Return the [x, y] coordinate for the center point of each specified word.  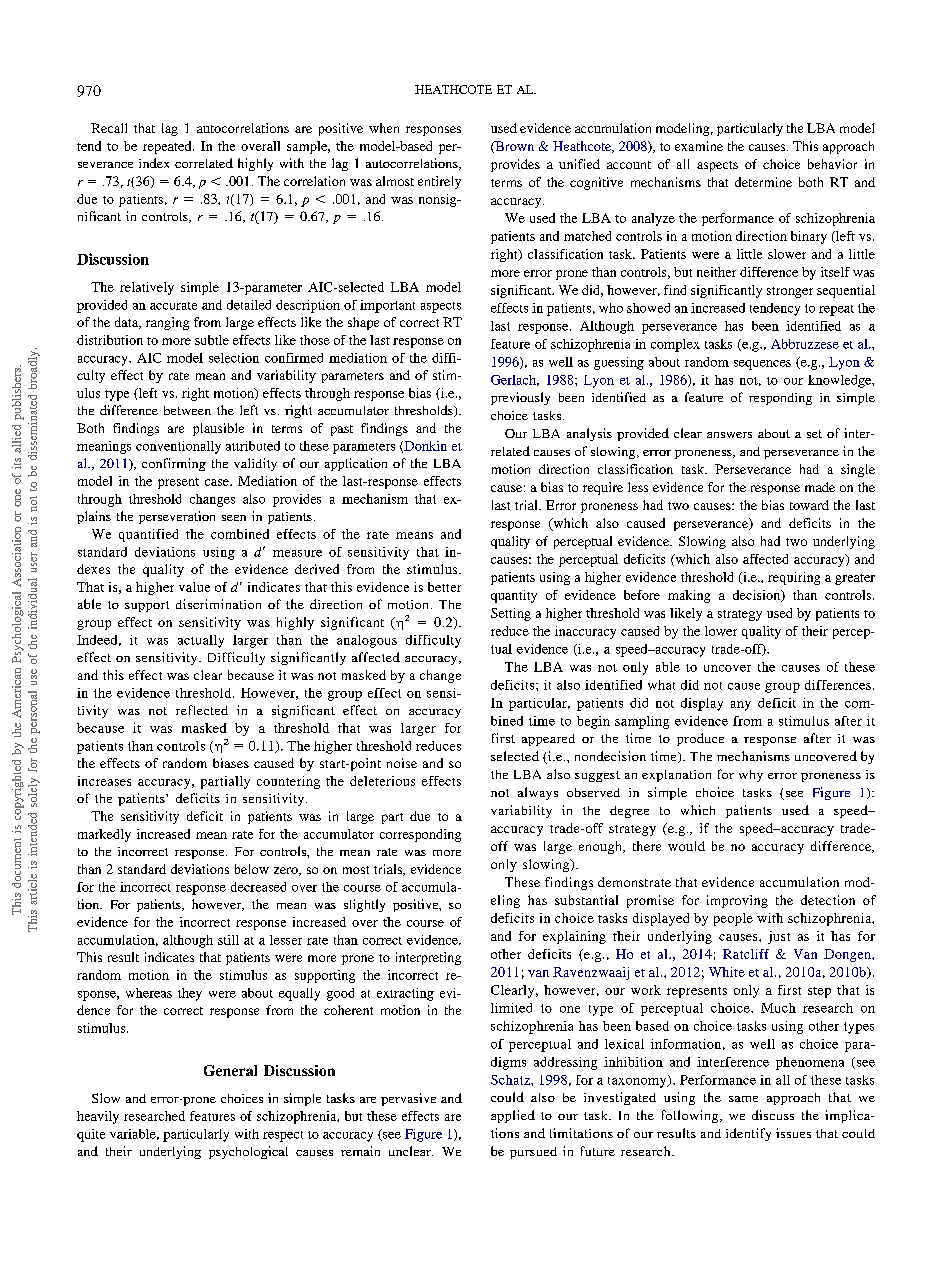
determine [763, 182]
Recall [109, 128]
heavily [98, 1117]
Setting [511, 614]
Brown [513, 147]
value [194, 587]
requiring [794, 578]
